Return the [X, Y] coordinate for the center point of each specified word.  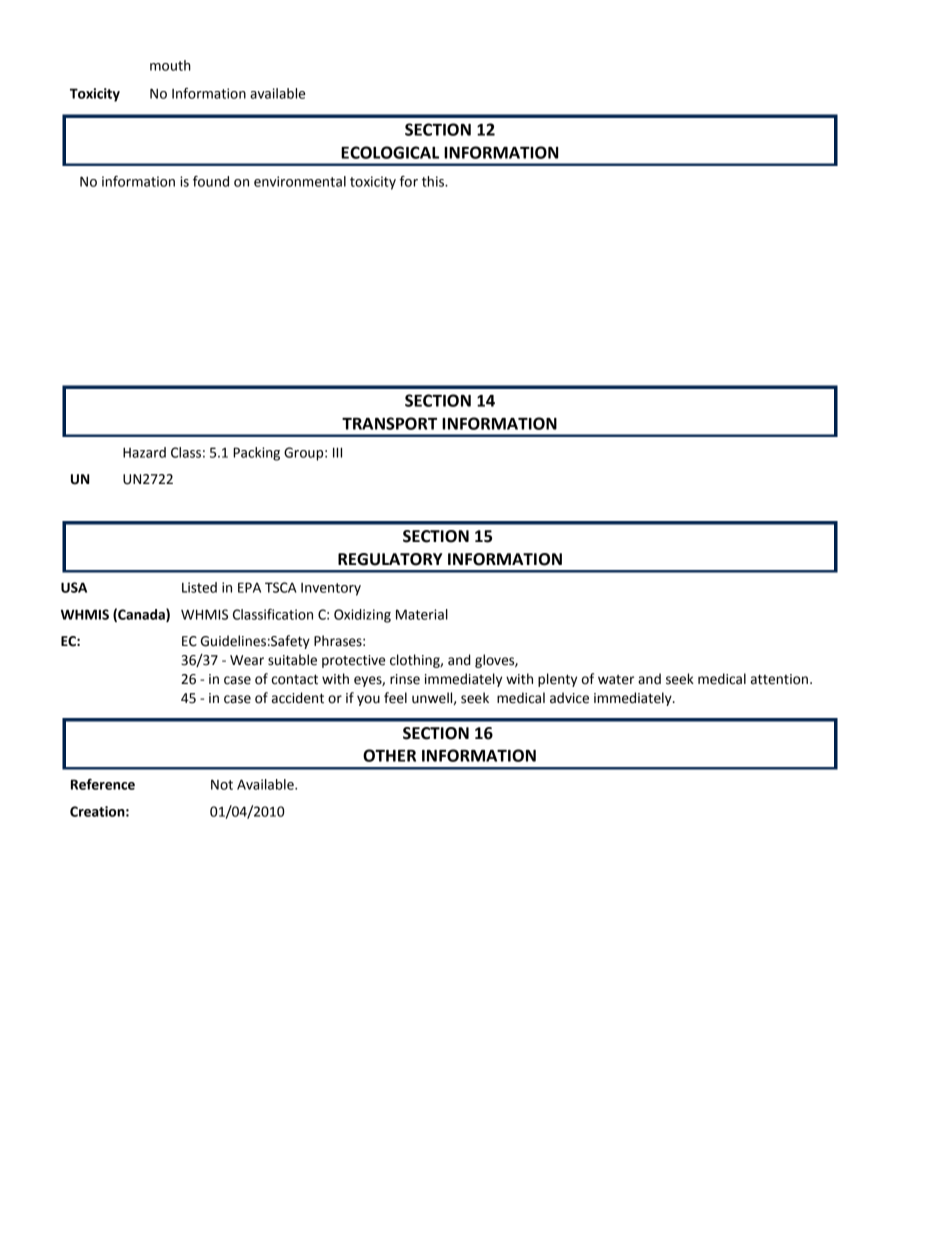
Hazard [144, 452]
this [434, 181]
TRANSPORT [389, 423]
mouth [170, 65]
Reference [103, 784]
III [337, 452]
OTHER [389, 755]
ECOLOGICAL [390, 152]
